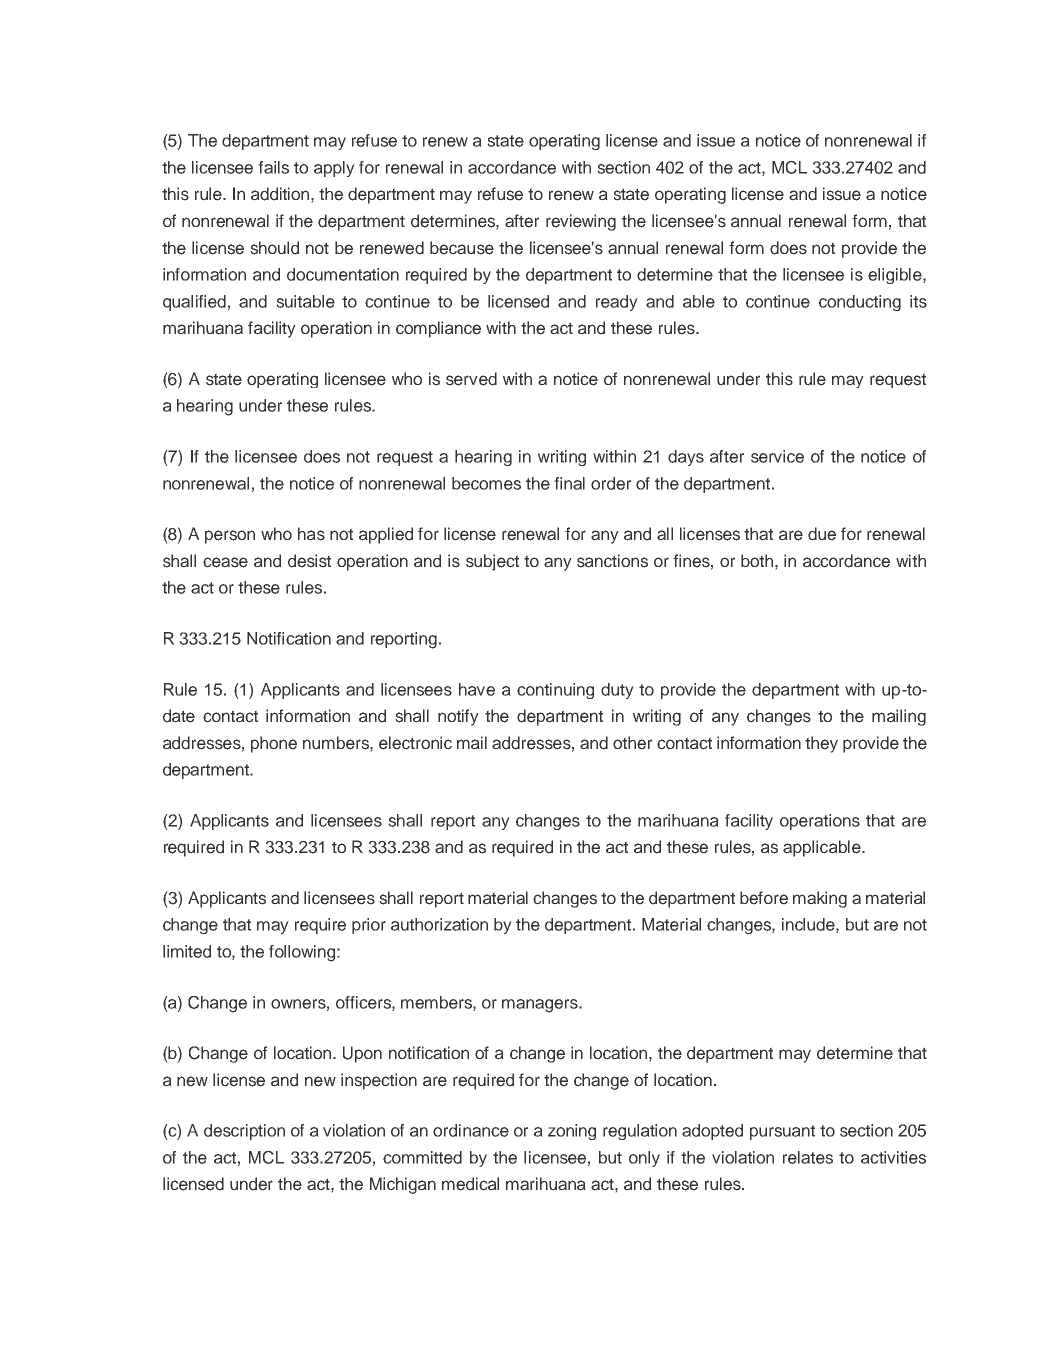 The width and height of the image is (1050, 1359). I want to click on reviewing, so click(581, 222).
